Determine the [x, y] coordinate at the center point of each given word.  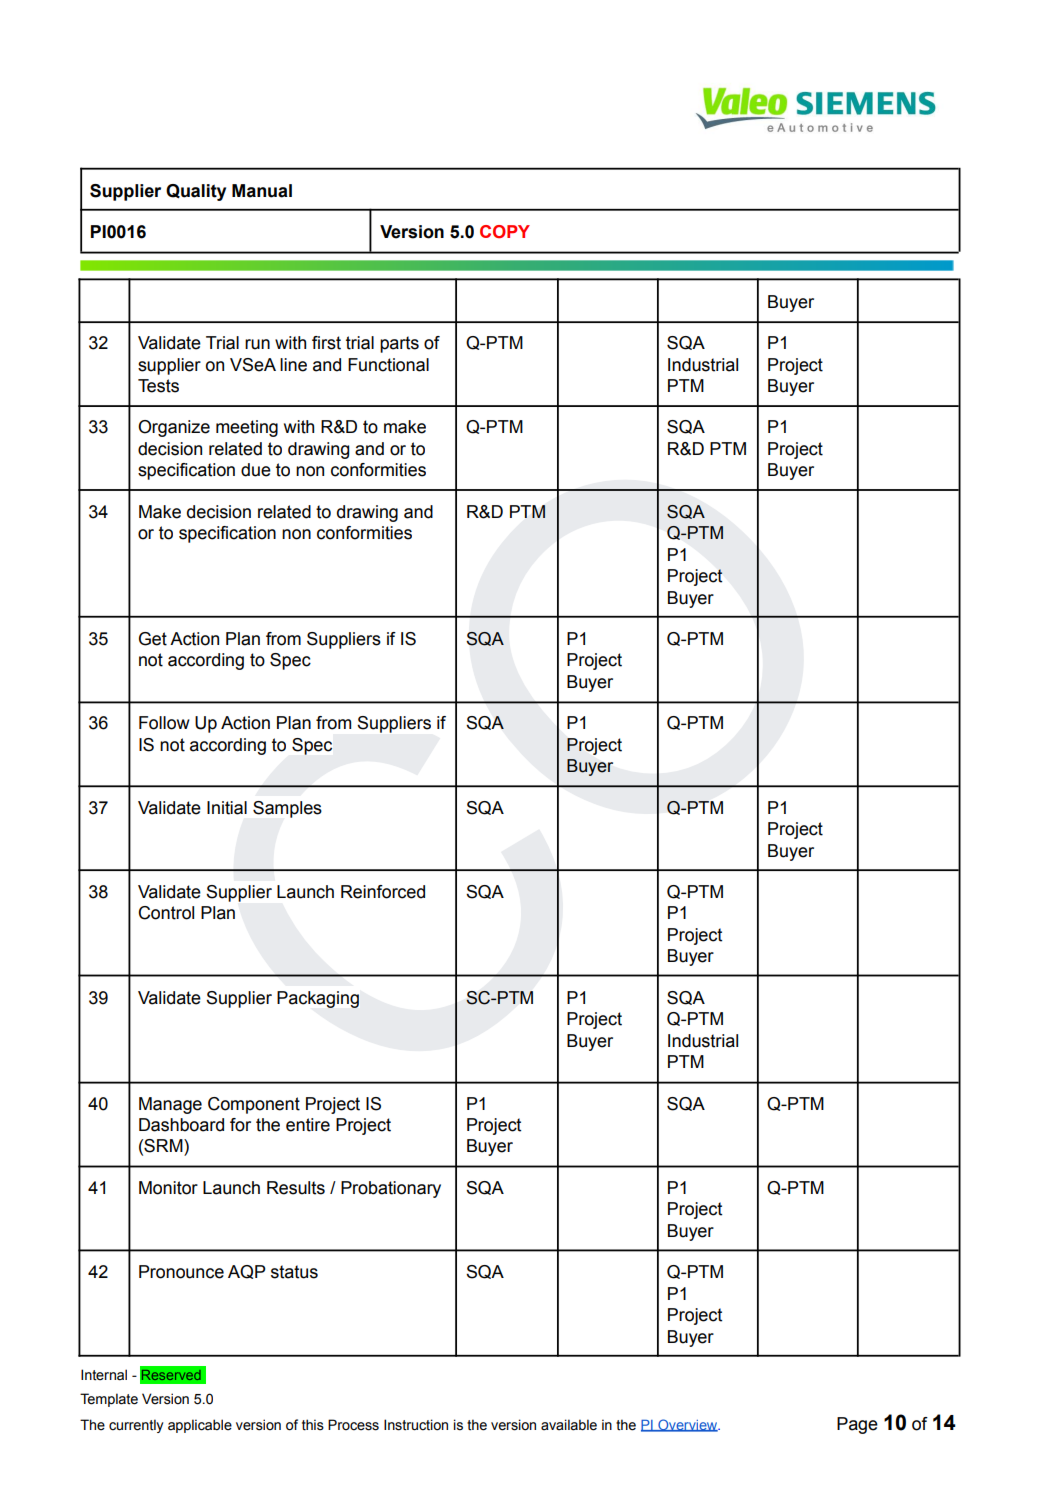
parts [399, 344]
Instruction [416, 1425]
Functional [388, 365]
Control [166, 913]
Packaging [318, 999]
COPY [505, 231]
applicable [200, 1426]
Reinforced [383, 892]
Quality [196, 192]
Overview [688, 1425]
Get [153, 639]
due [256, 470]
